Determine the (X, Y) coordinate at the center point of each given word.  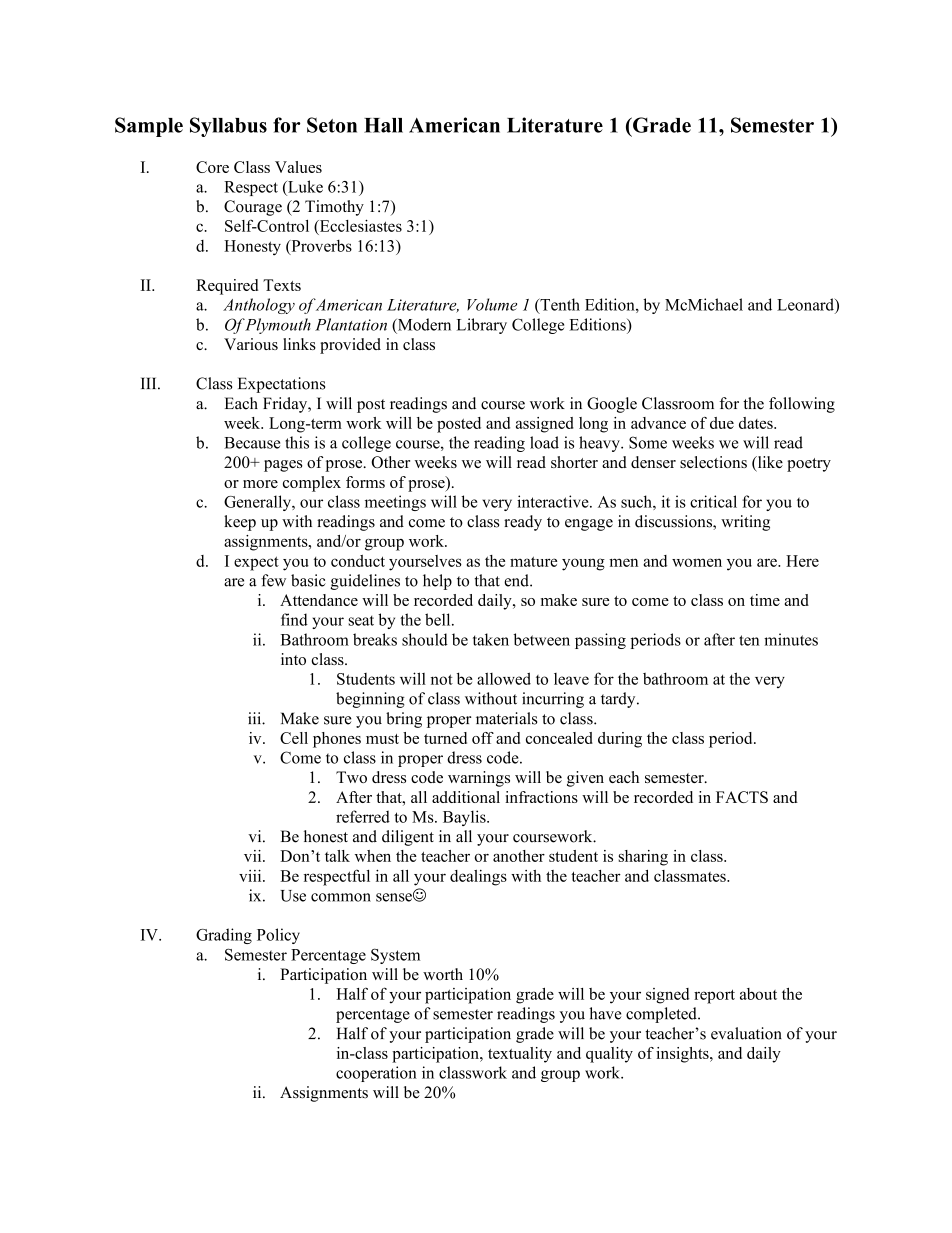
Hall (383, 125)
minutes (791, 639)
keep (240, 523)
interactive (554, 501)
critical (713, 501)
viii (251, 875)
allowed (504, 678)
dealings (478, 878)
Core (212, 167)
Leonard (806, 304)
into (293, 659)
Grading (224, 936)
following (802, 405)
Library (482, 326)
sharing (643, 858)
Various (251, 344)
